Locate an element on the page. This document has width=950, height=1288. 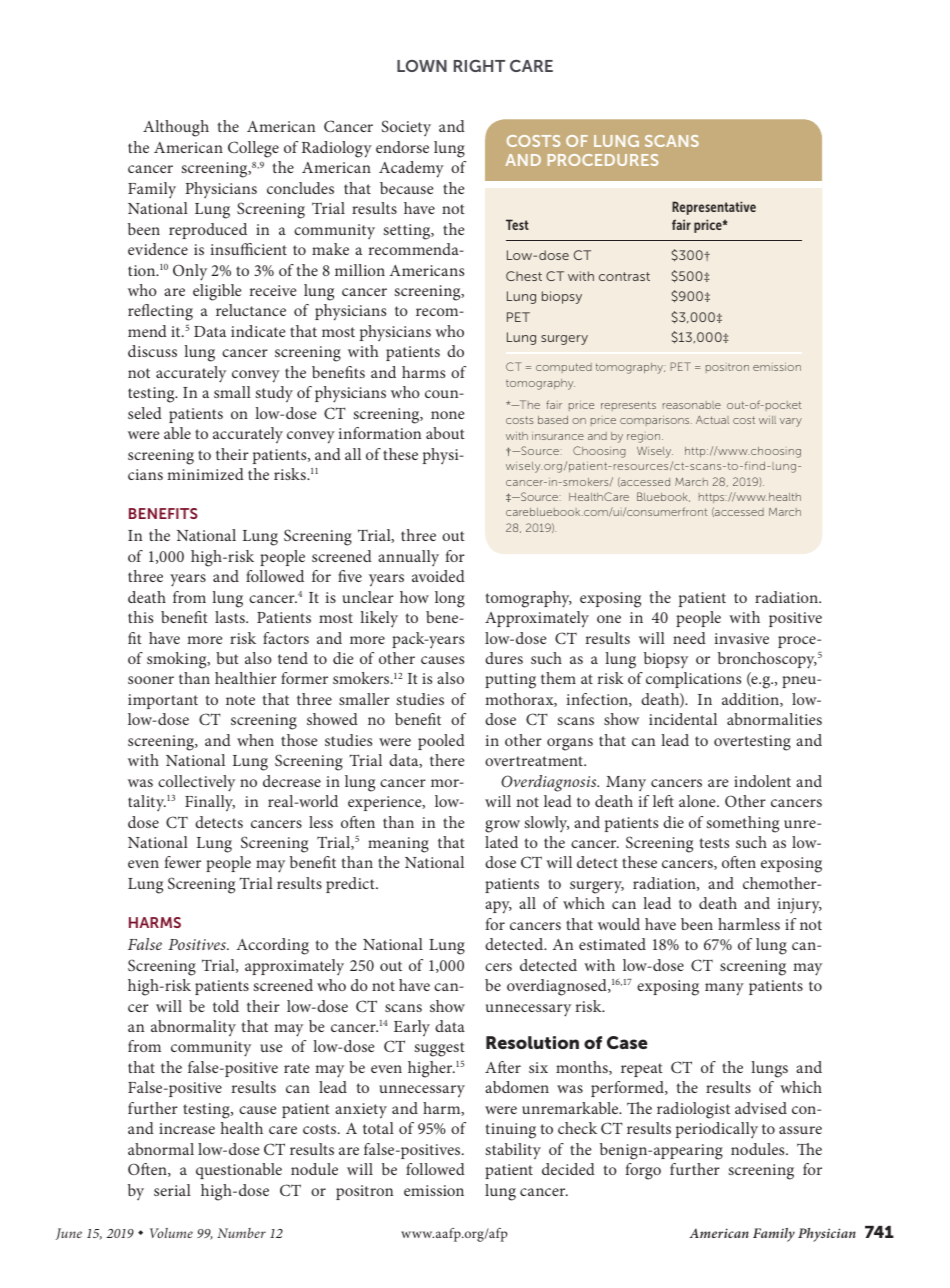
incidental is located at coordinates (683, 719).
